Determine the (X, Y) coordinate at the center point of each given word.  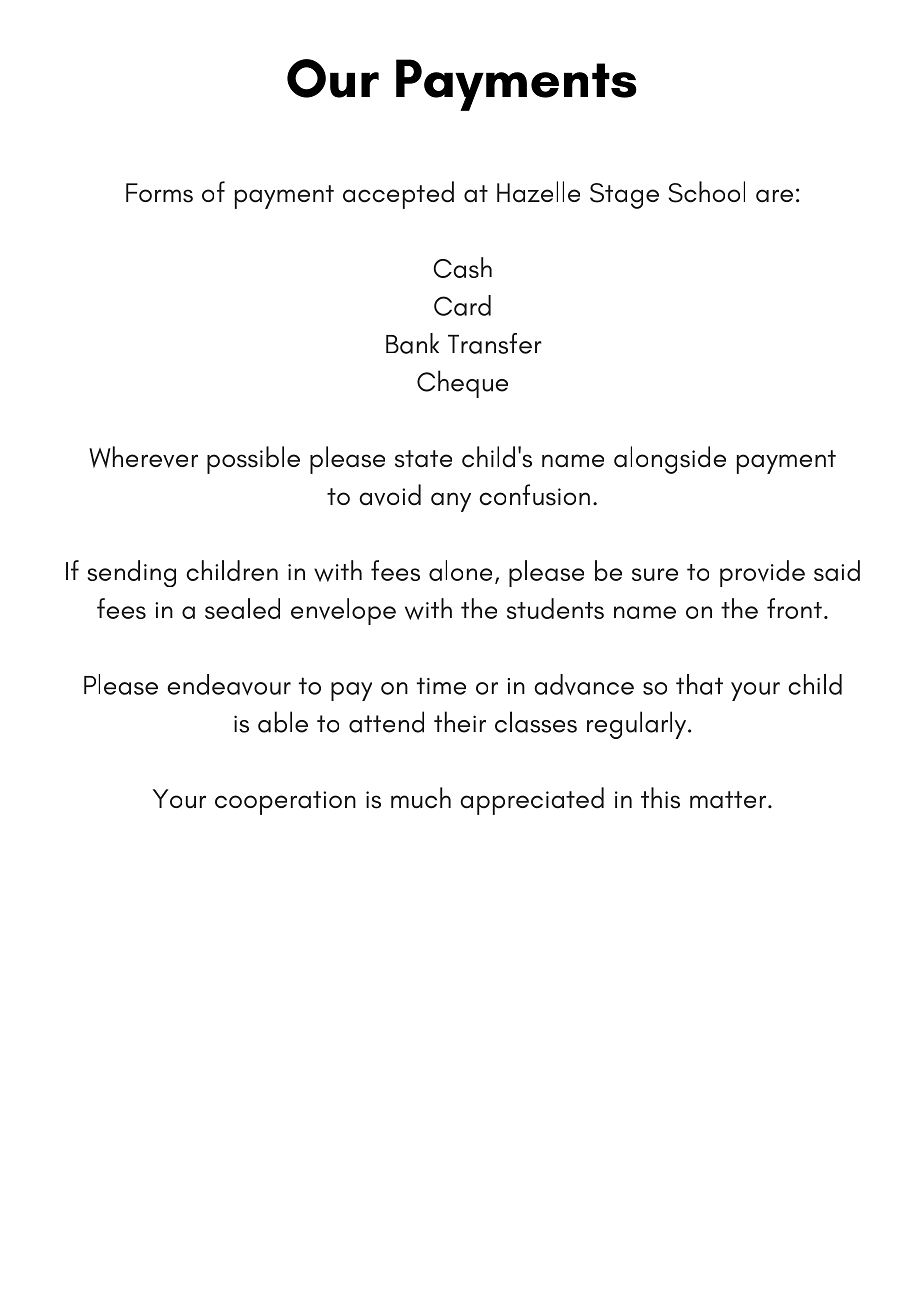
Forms (159, 193)
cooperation (285, 803)
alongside (670, 460)
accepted (398, 195)
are (774, 196)
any (451, 502)
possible (253, 460)
